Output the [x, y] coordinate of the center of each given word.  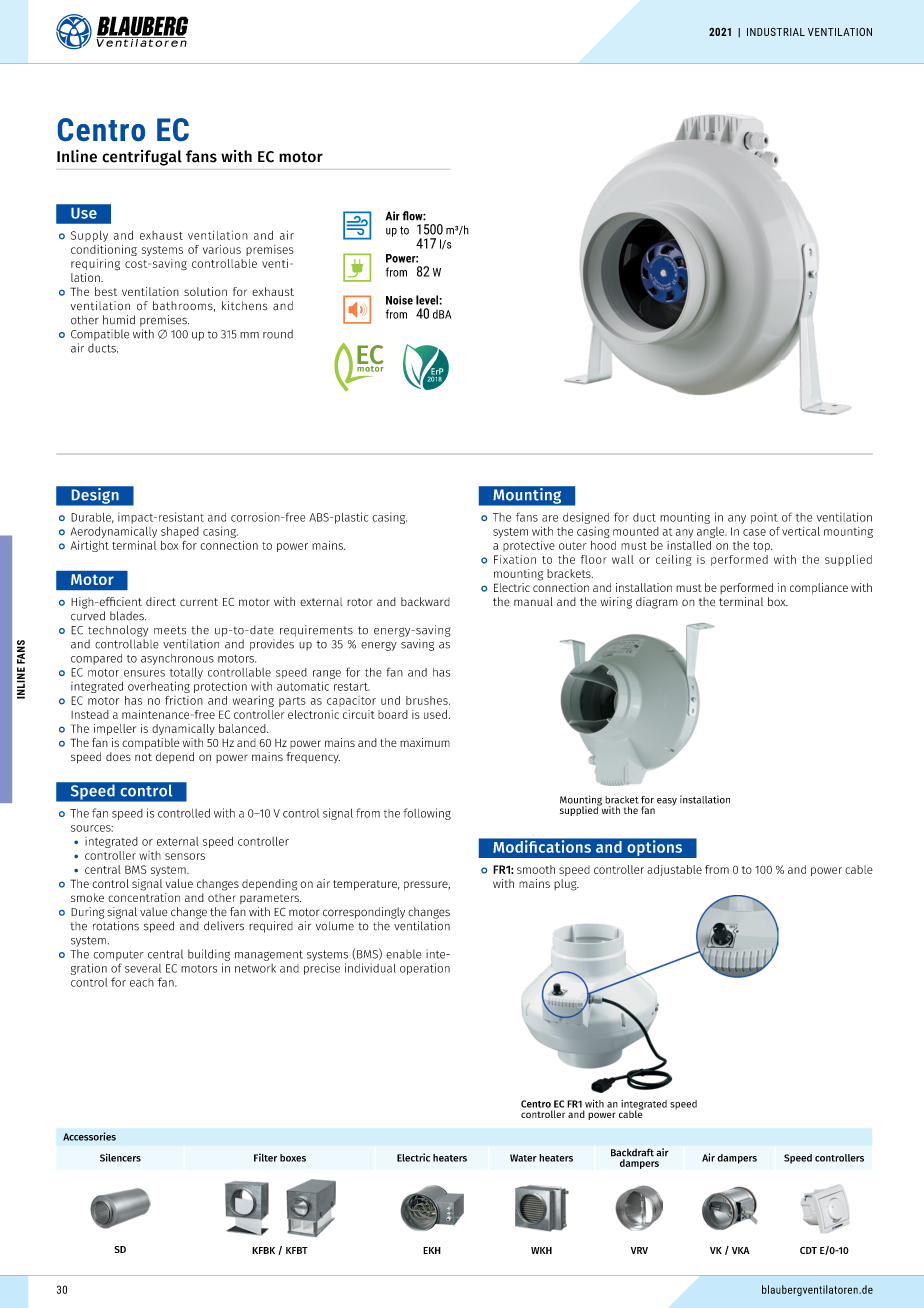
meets [170, 630]
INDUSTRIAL [776, 32]
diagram [657, 603]
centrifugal [142, 158]
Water [523, 1158]
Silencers [120, 1157]
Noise [399, 300]
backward [425, 601]
